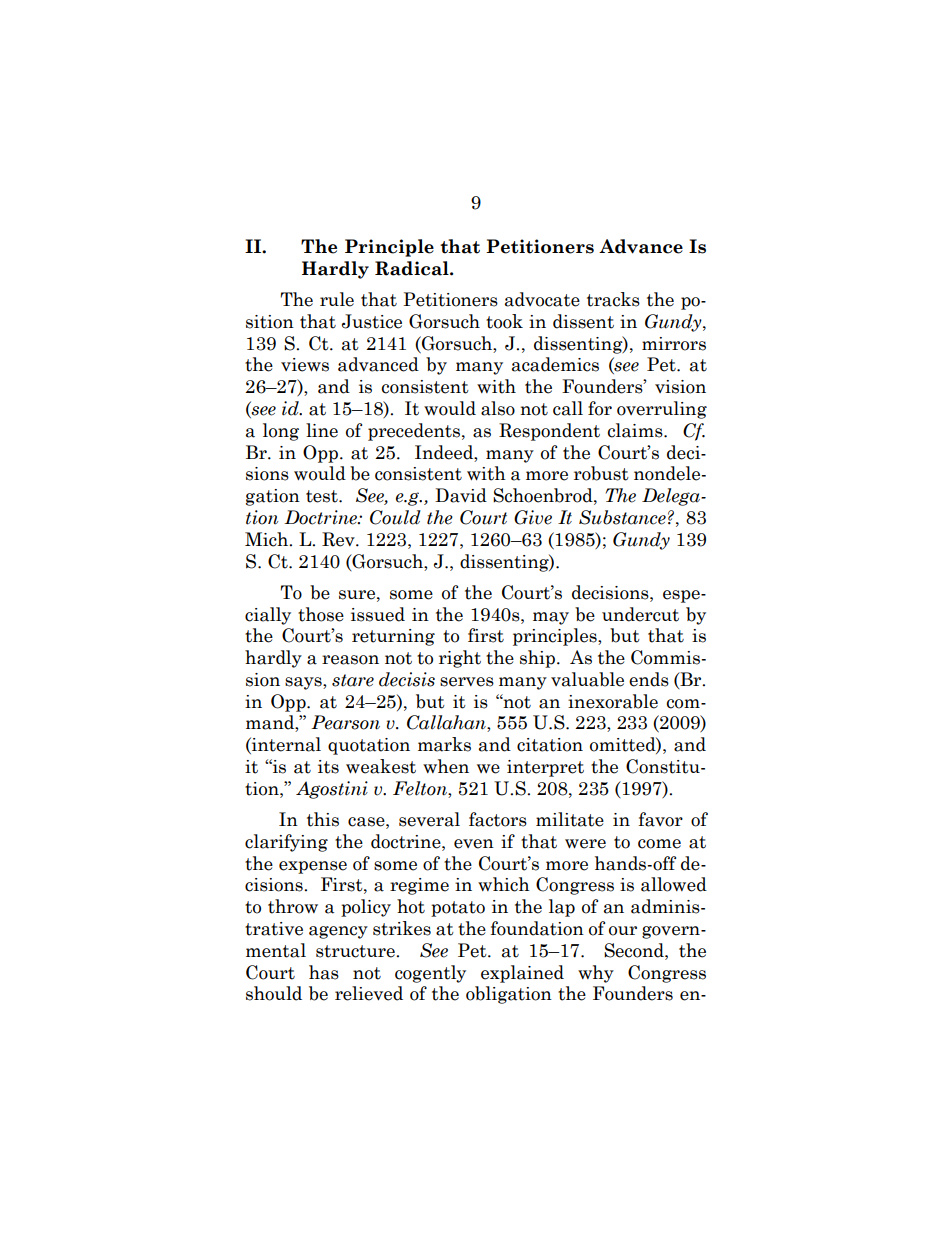 This screenshot has height=1233, width=952. I want to click on David, so click(461, 495).
